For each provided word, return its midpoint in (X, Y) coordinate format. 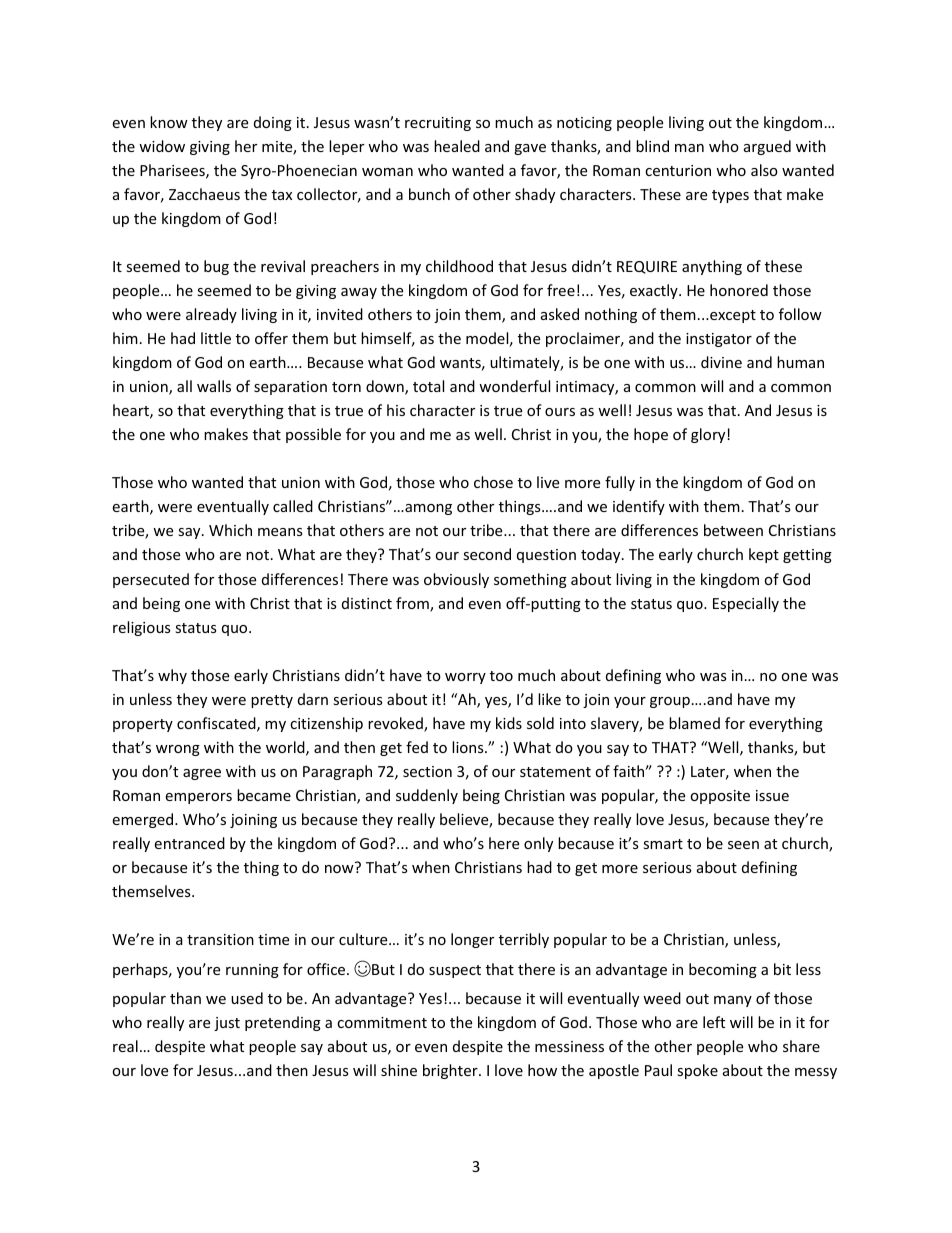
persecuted (151, 580)
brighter (451, 1071)
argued (767, 147)
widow (162, 146)
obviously (456, 580)
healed (457, 146)
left (714, 1022)
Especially (746, 604)
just (227, 1024)
